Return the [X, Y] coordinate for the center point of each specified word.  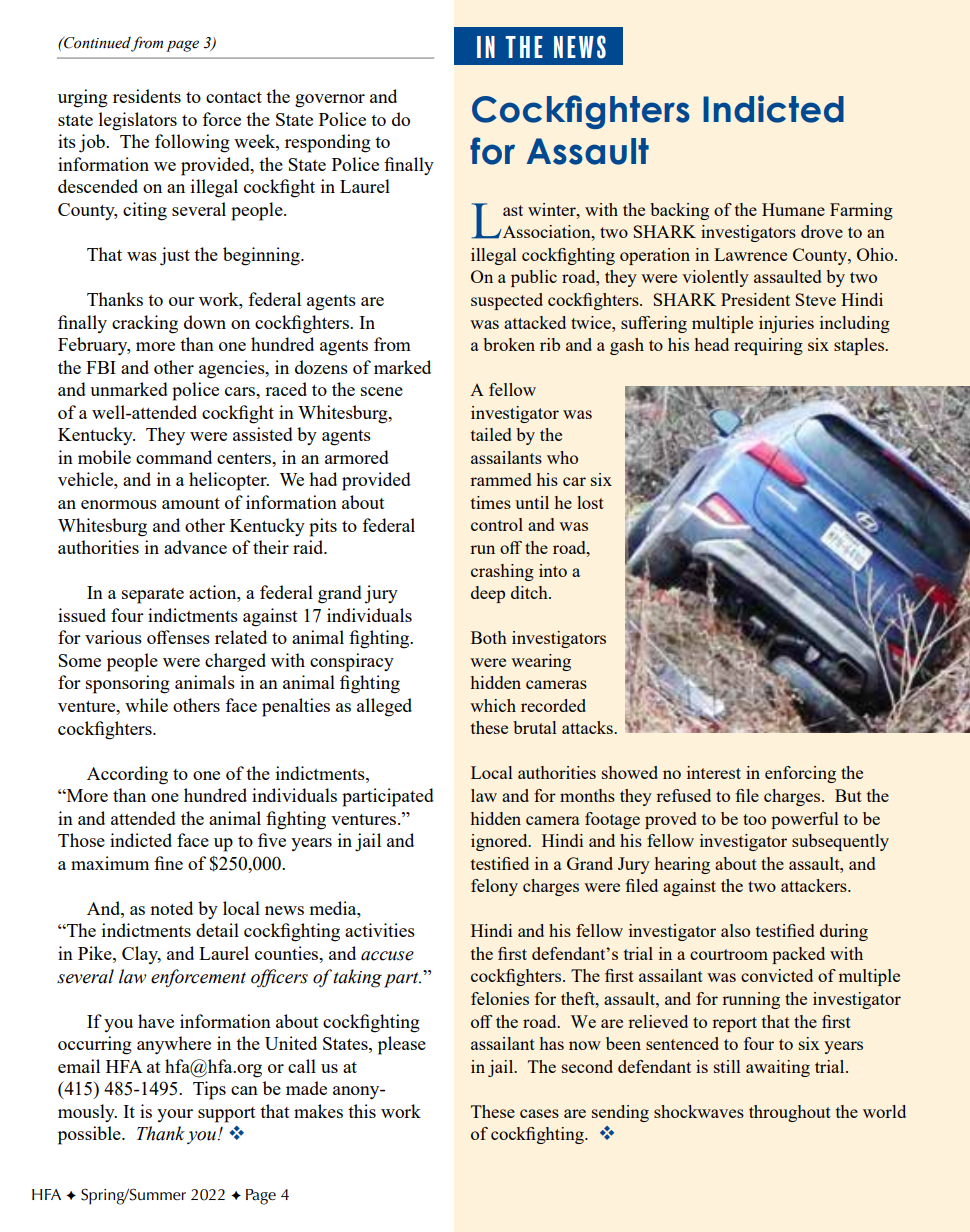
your [175, 1115]
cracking [145, 324]
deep [488, 594]
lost [590, 502]
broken [509, 344]
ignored [500, 842]
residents [147, 96]
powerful [805, 820]
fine [168, 863]
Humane [793, 209]
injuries [786, 324]
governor [330, 101]
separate [153, 596]
